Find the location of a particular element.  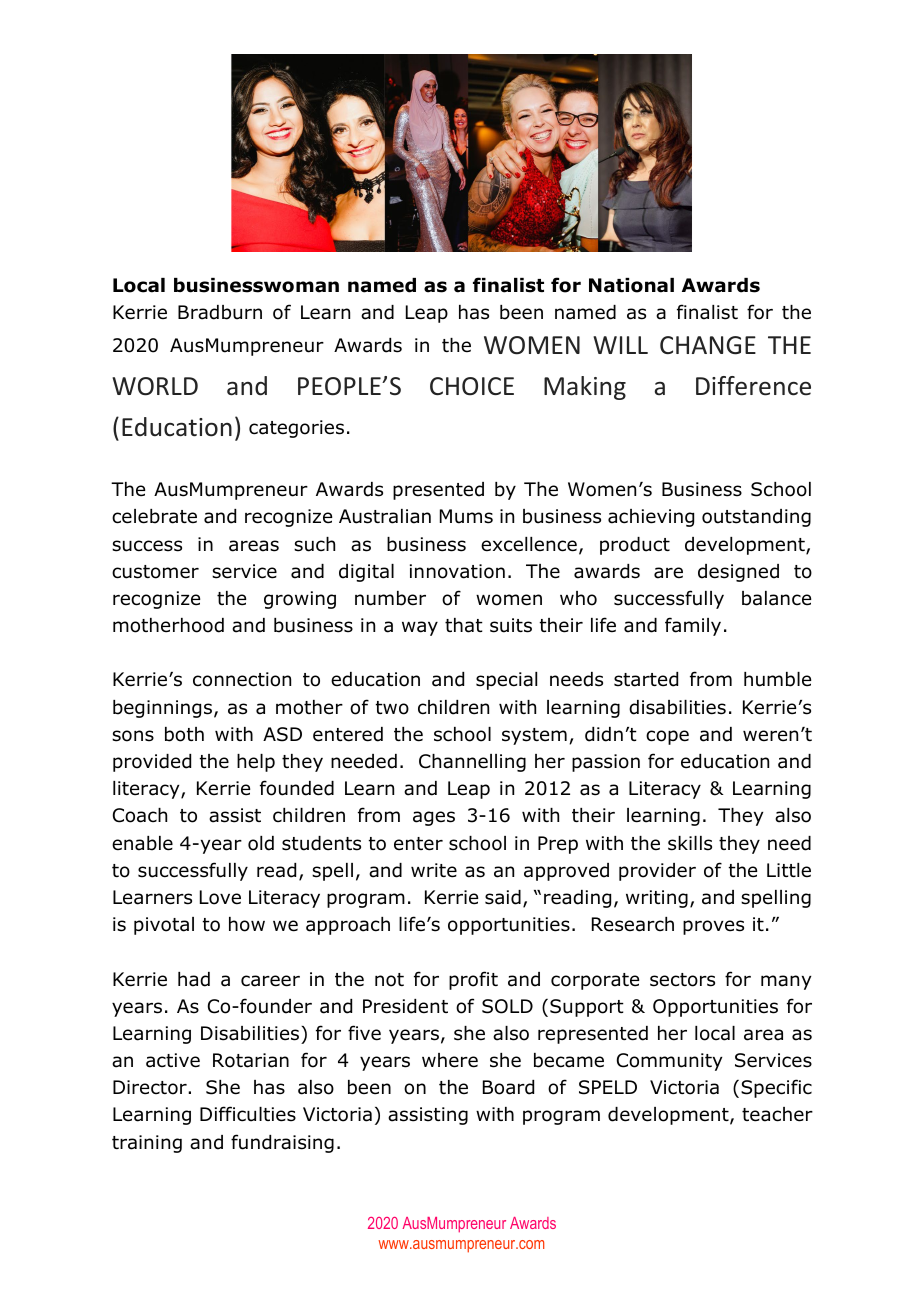

special is located at coordinates (506, 681).
